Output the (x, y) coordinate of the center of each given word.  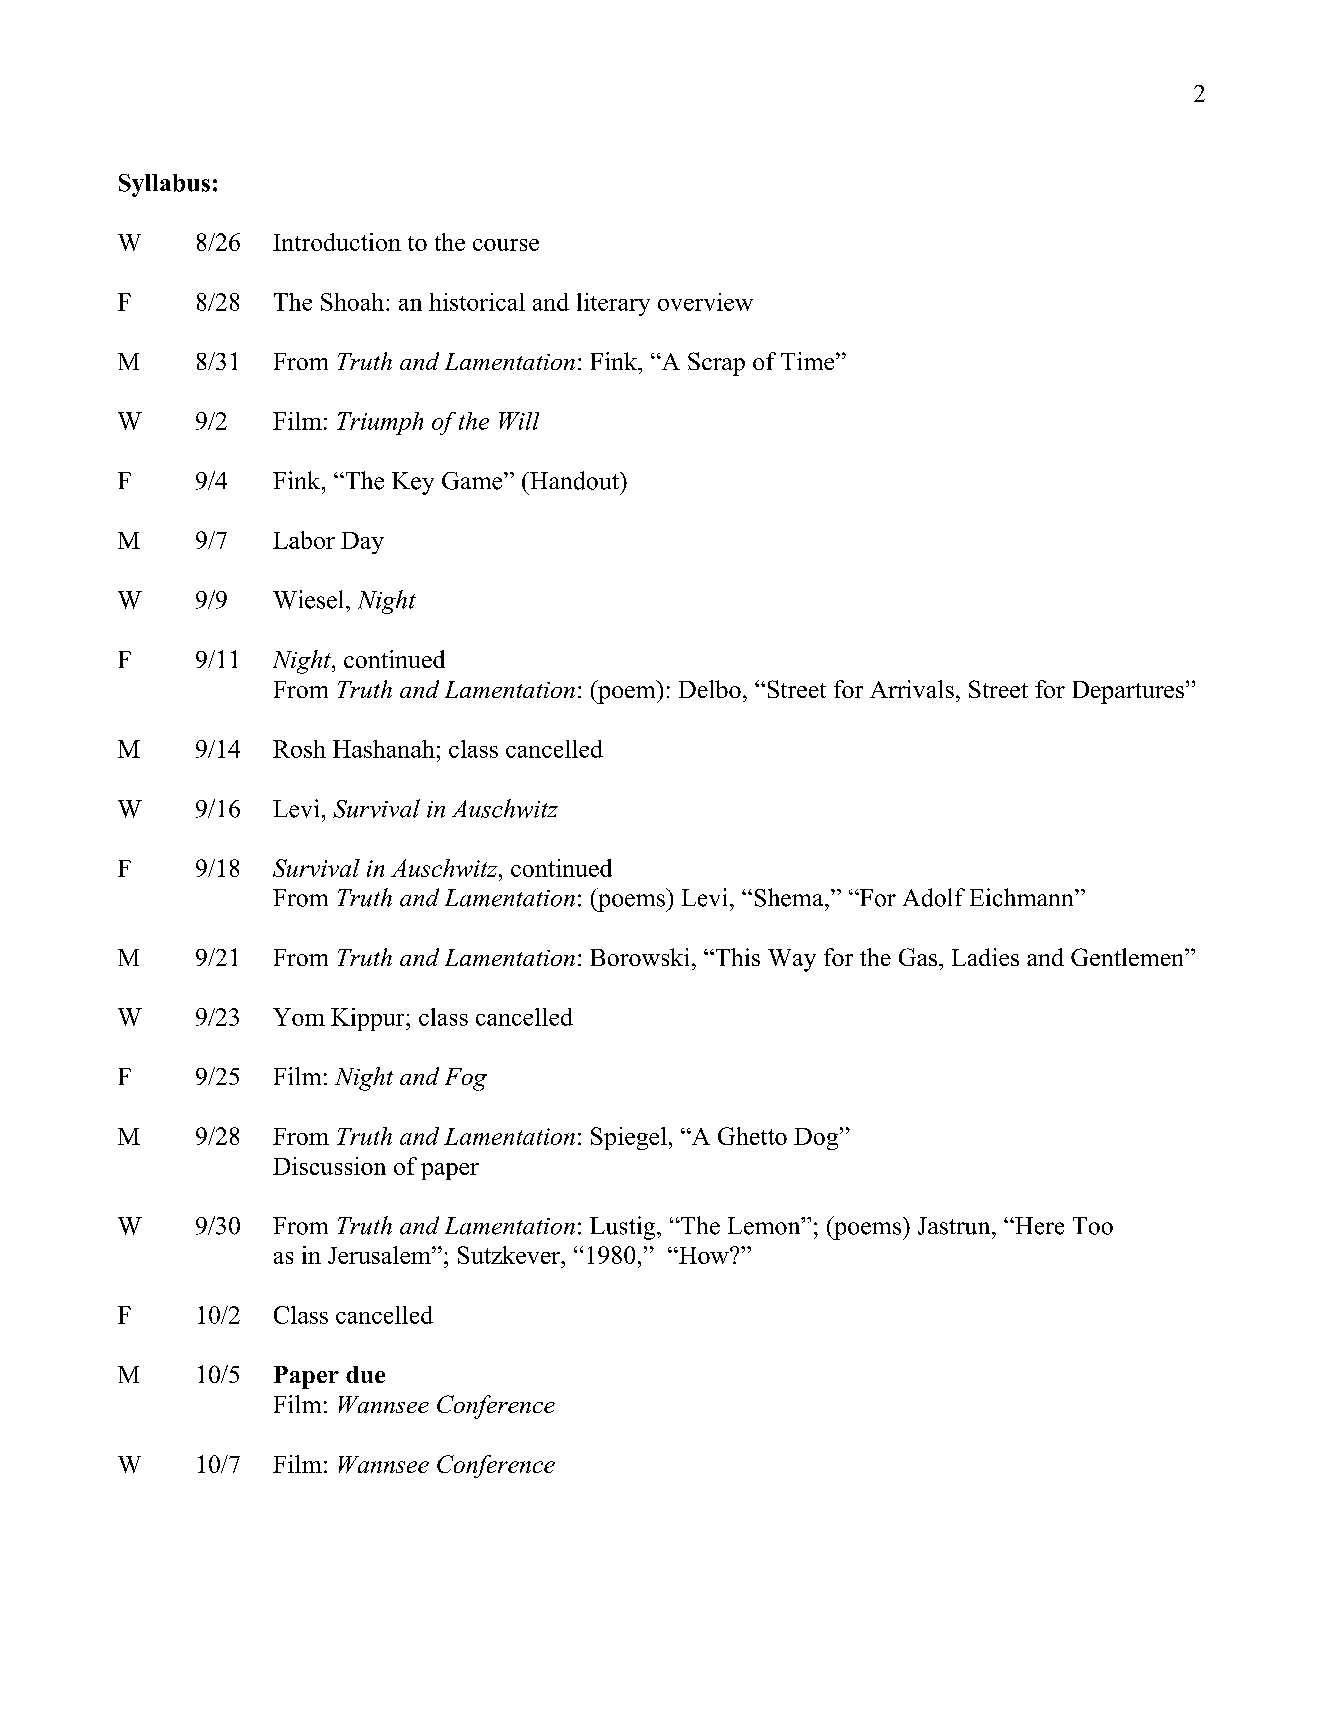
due (365, 1374)
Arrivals (912, 689)
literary (613, 304)
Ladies (985, 957)
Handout (574, 480)
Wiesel (310, 599)
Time (809, 361)
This (736, 957)
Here (1038, 1226)
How (704, 1255)
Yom (299, 1017)
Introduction (337, 242)
